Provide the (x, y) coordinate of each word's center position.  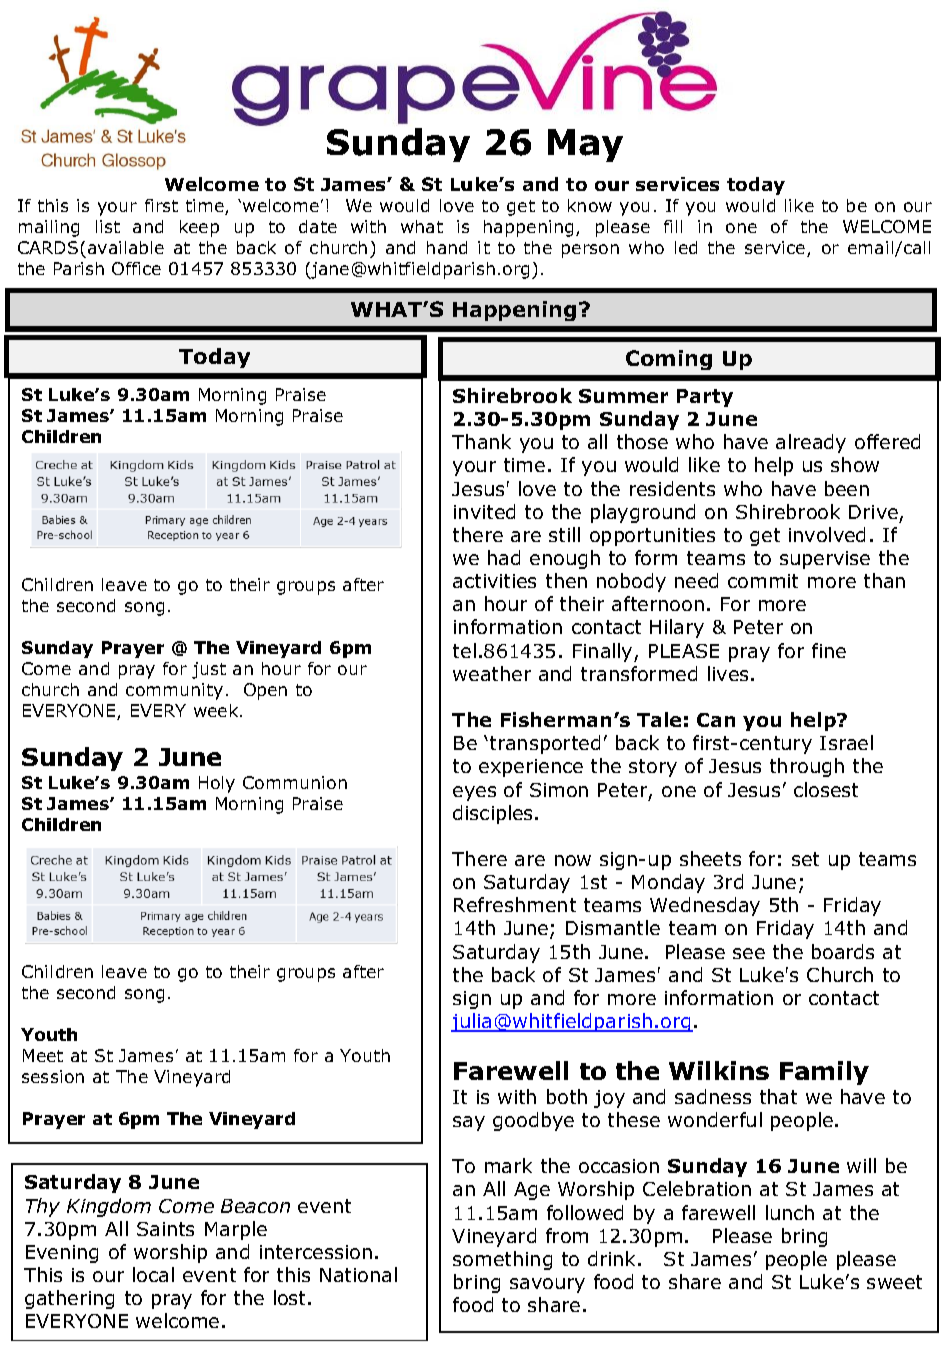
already (811, 443)
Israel (846, 742)
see (749, 953)
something (502, 1260)
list (108, 226)
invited (484, 511)
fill (673, 226)
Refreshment (515, 904)
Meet (43, 1055)
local (153, 1274)
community (174, 691)
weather (492, 673)
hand (447, 247)
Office (136, 268)
